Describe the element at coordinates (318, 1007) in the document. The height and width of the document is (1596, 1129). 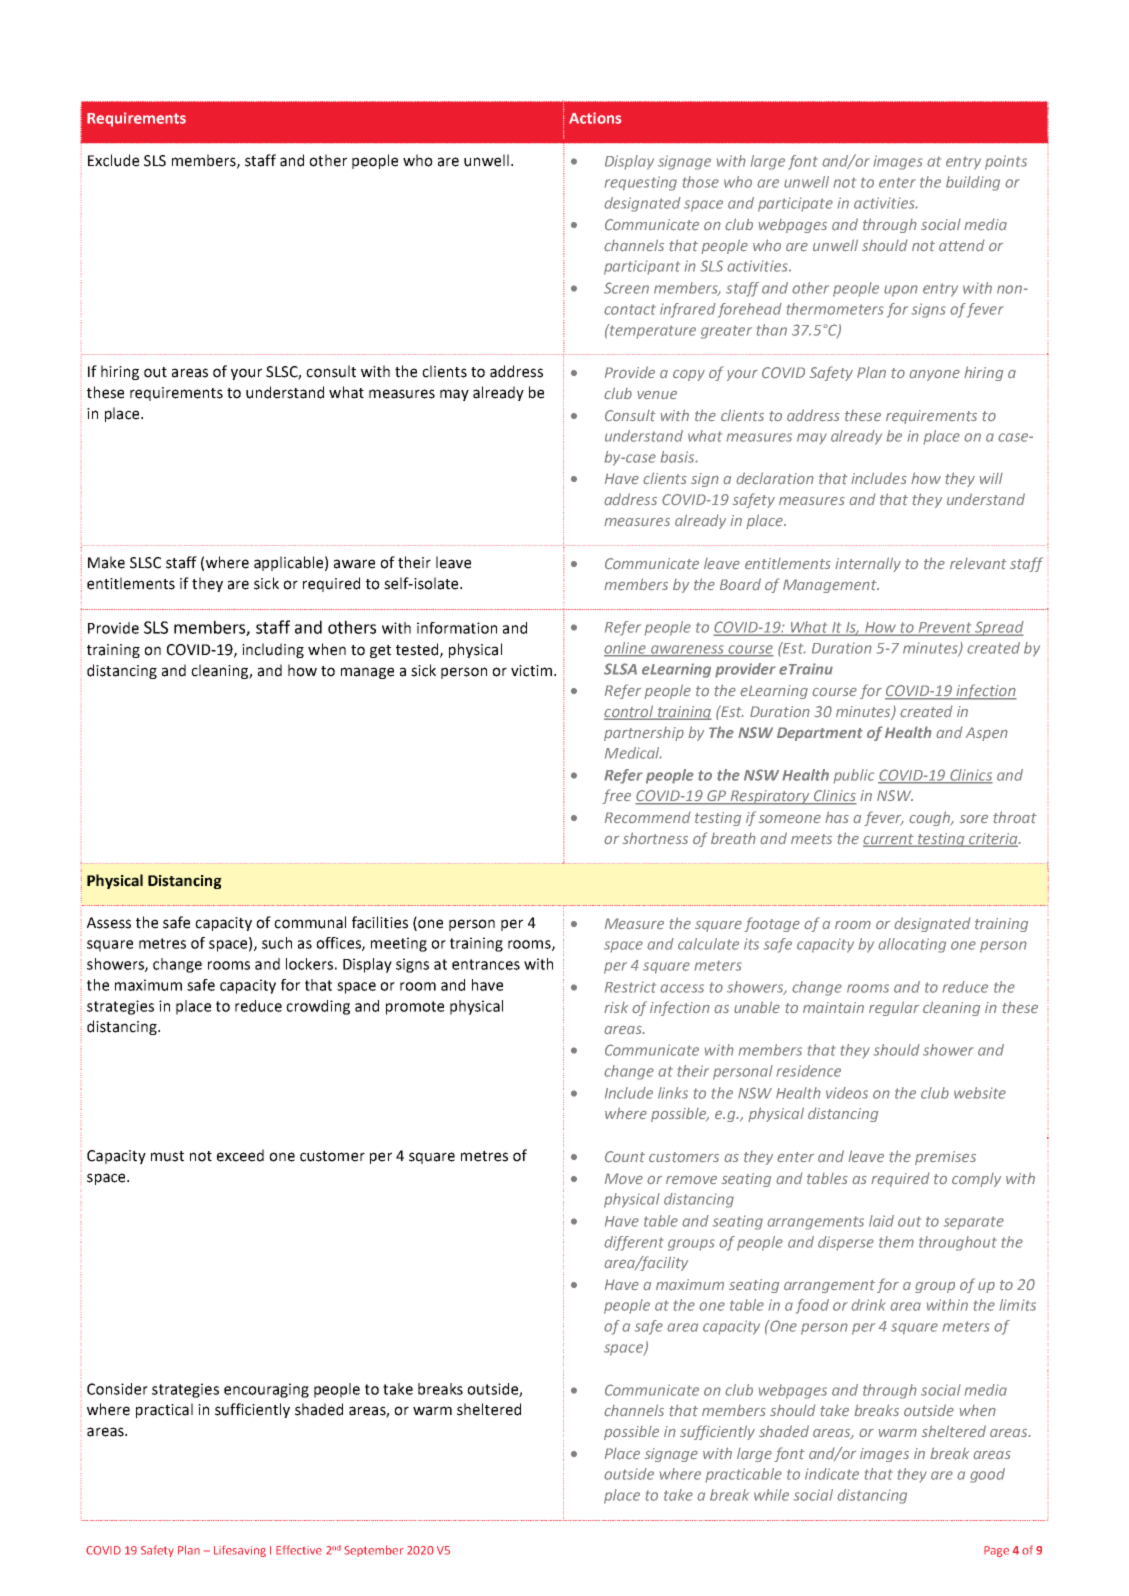
I see `crowding` at that location.
